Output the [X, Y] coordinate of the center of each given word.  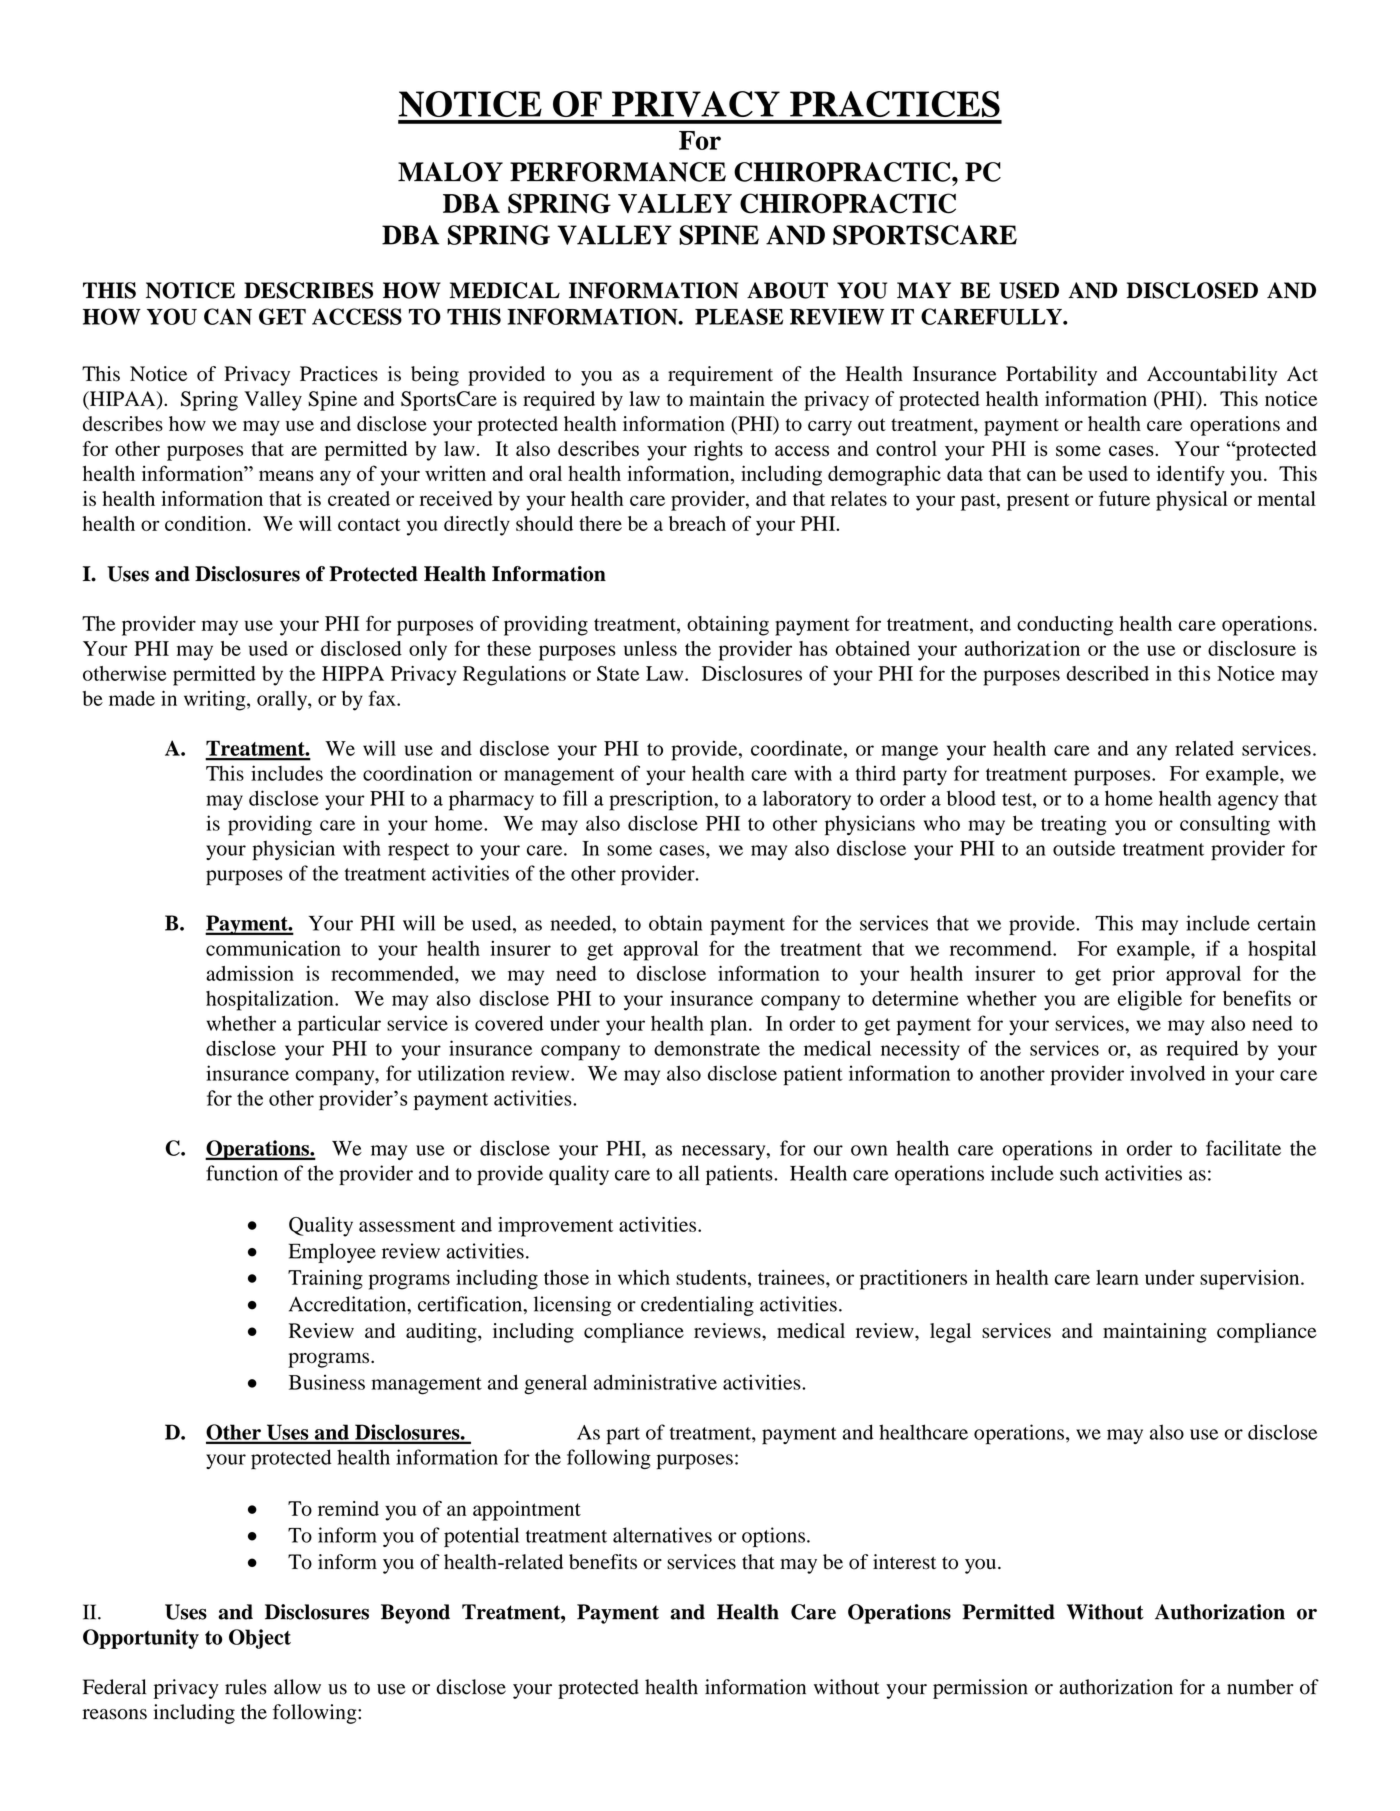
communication [273, 948]
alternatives [662, 1535]
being [435, 376]
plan [730, 1026]
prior [1134, 976]
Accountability [1212, 376]
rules [246, 1687]
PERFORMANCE [618, 172]
